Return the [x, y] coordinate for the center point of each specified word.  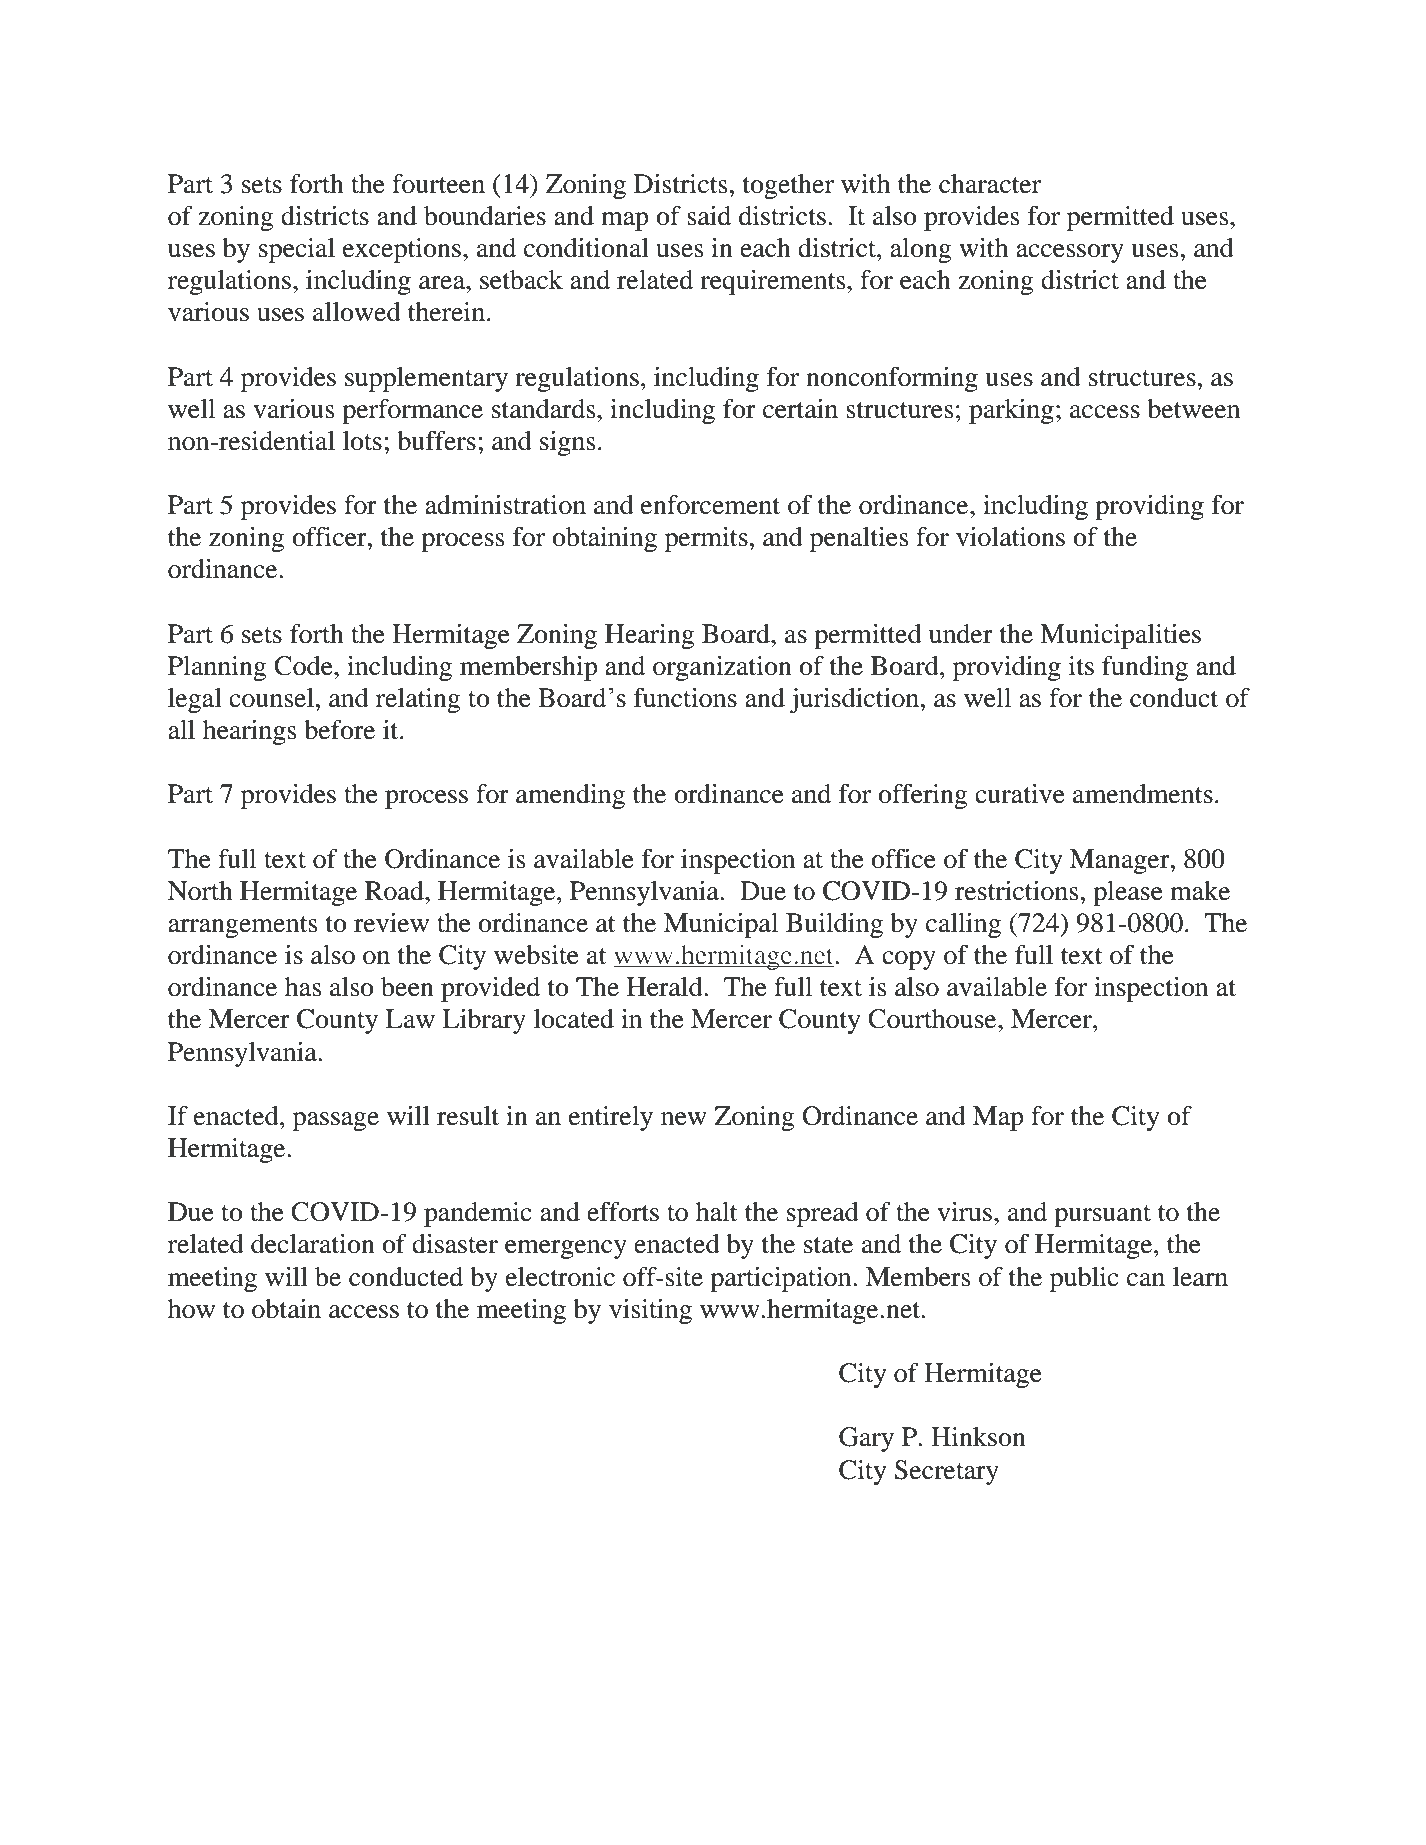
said [709, 216]
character [990, 184]
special [297, 250]
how [191, 1309]
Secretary [946, 1472]
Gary [866, 1439]
